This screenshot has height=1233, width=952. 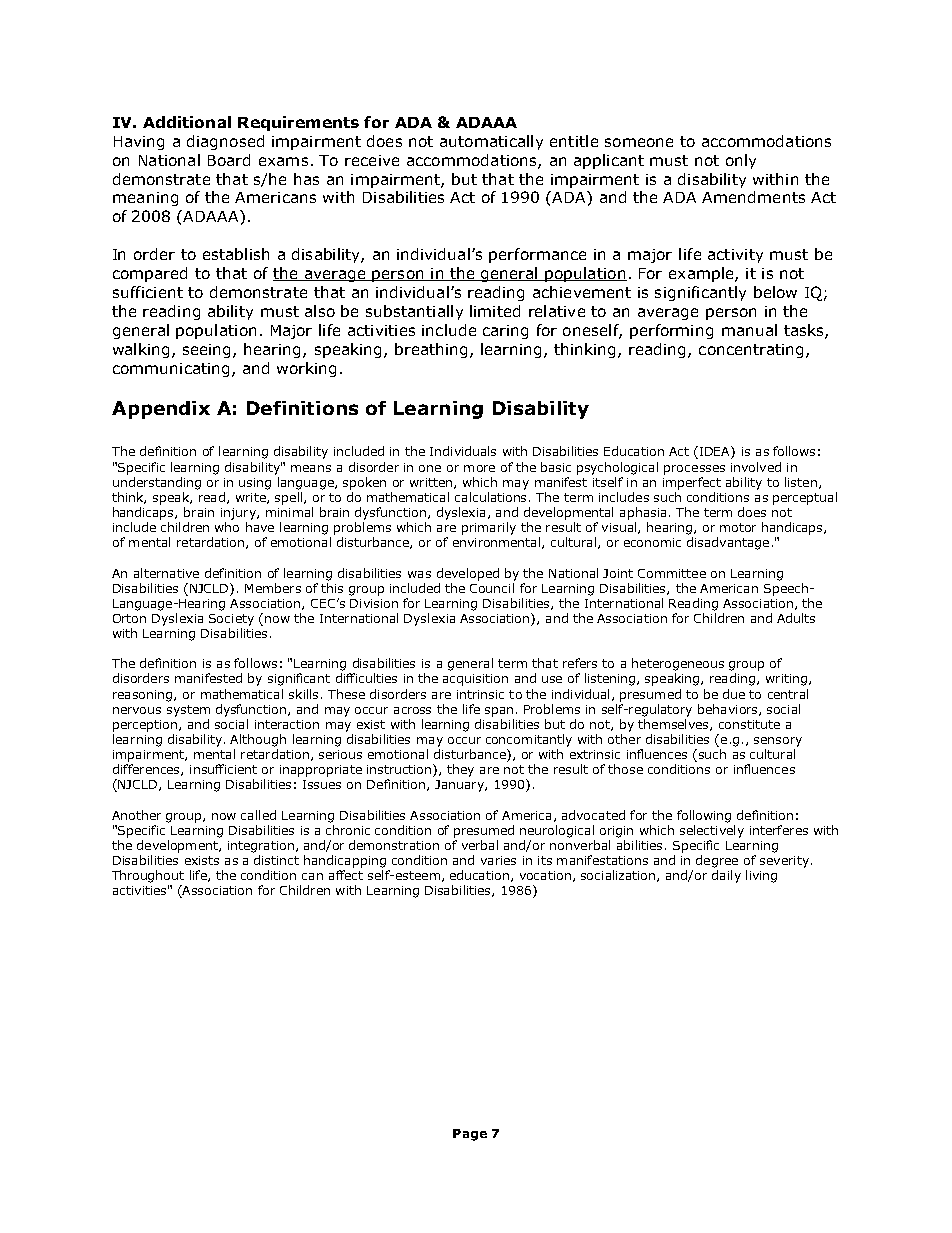 What do you see at coordinates (704, 816) in the screenshot?
I see `following` at bounding box center [704, 816].
